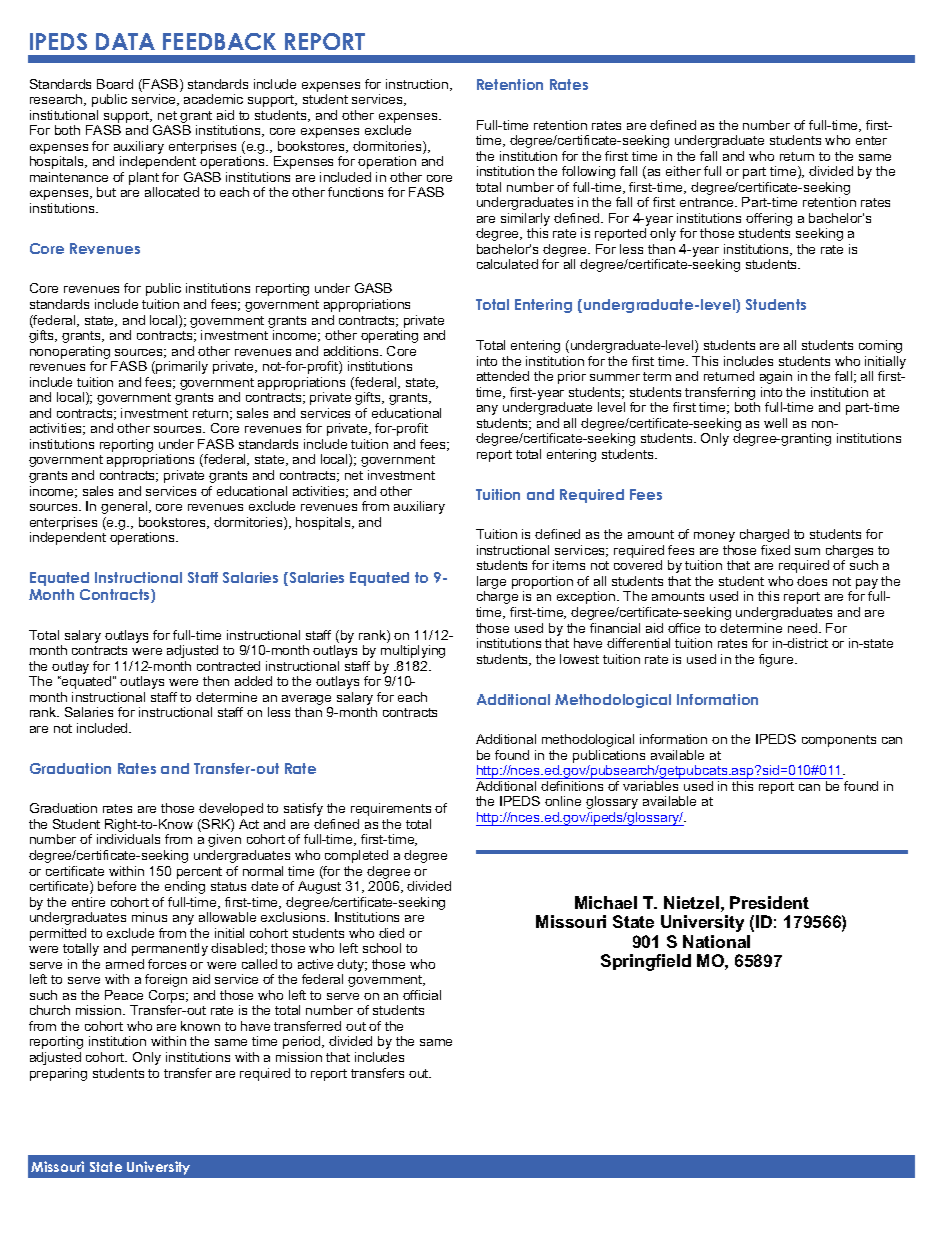 The image size is (952, 1233). I want to click on National, so click(716, 941).
